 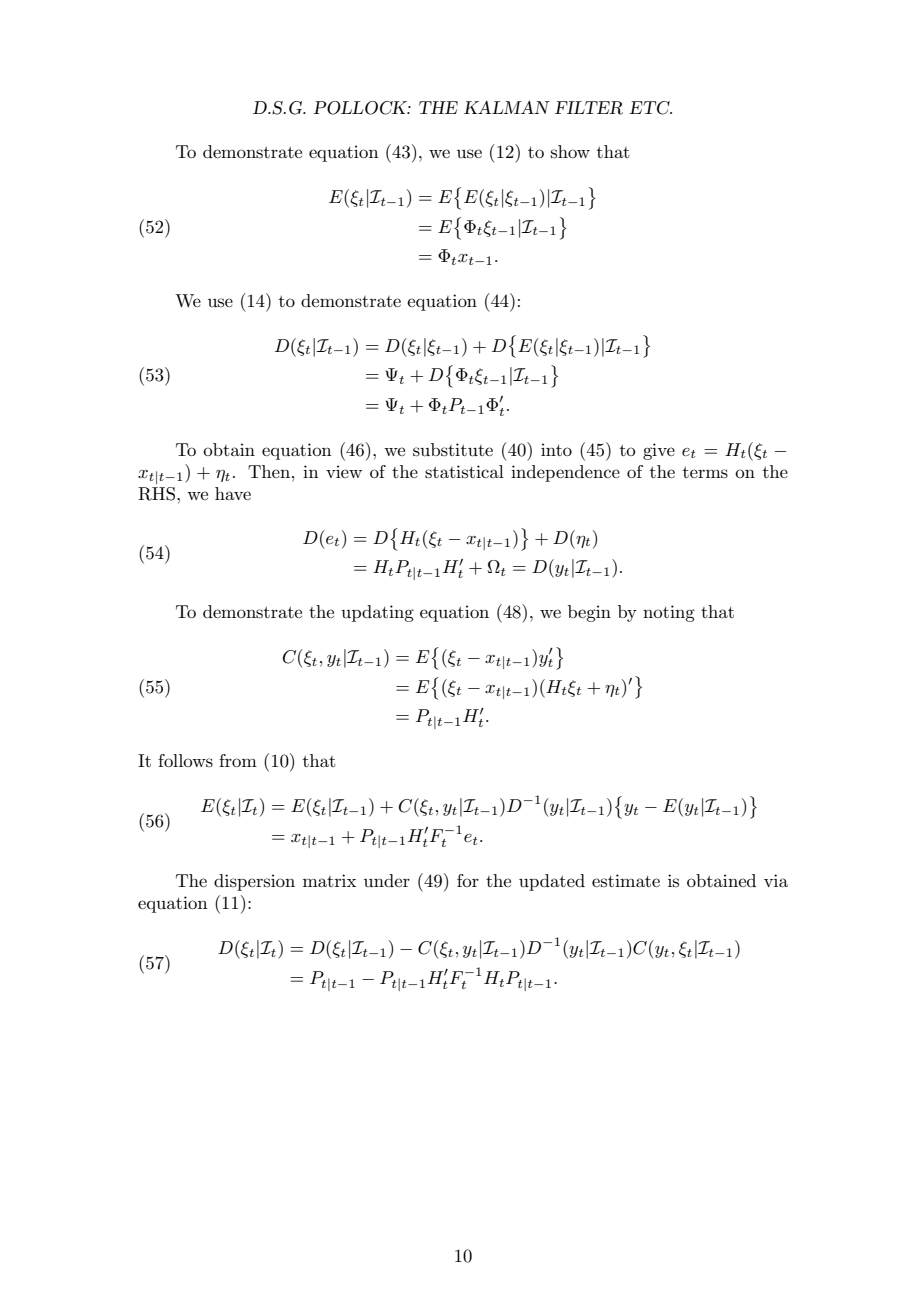 I want to click on ETC, so click(x=650, y=108).
